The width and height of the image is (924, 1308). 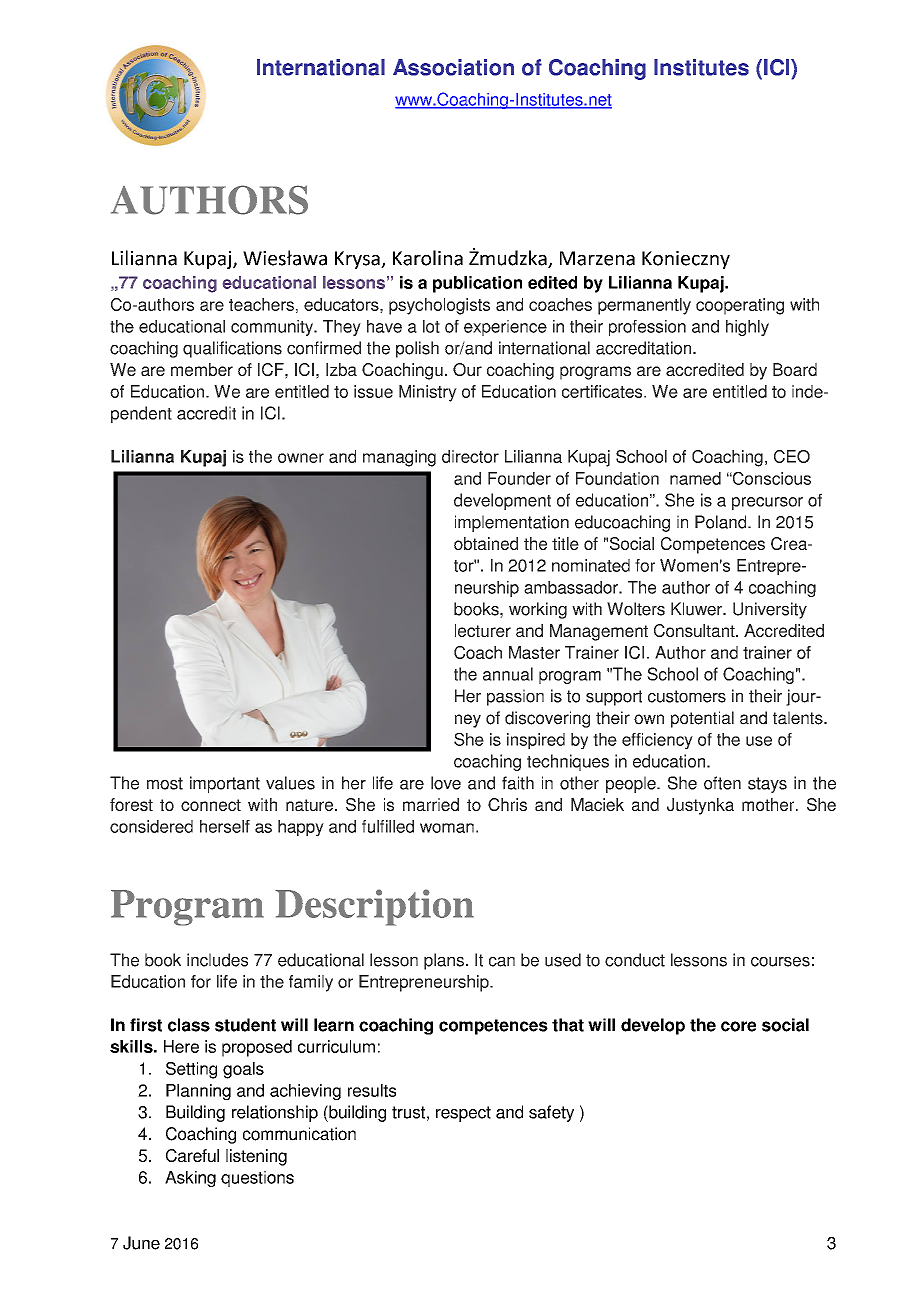 I want to click on teachers, so click(x=261, y=304).
